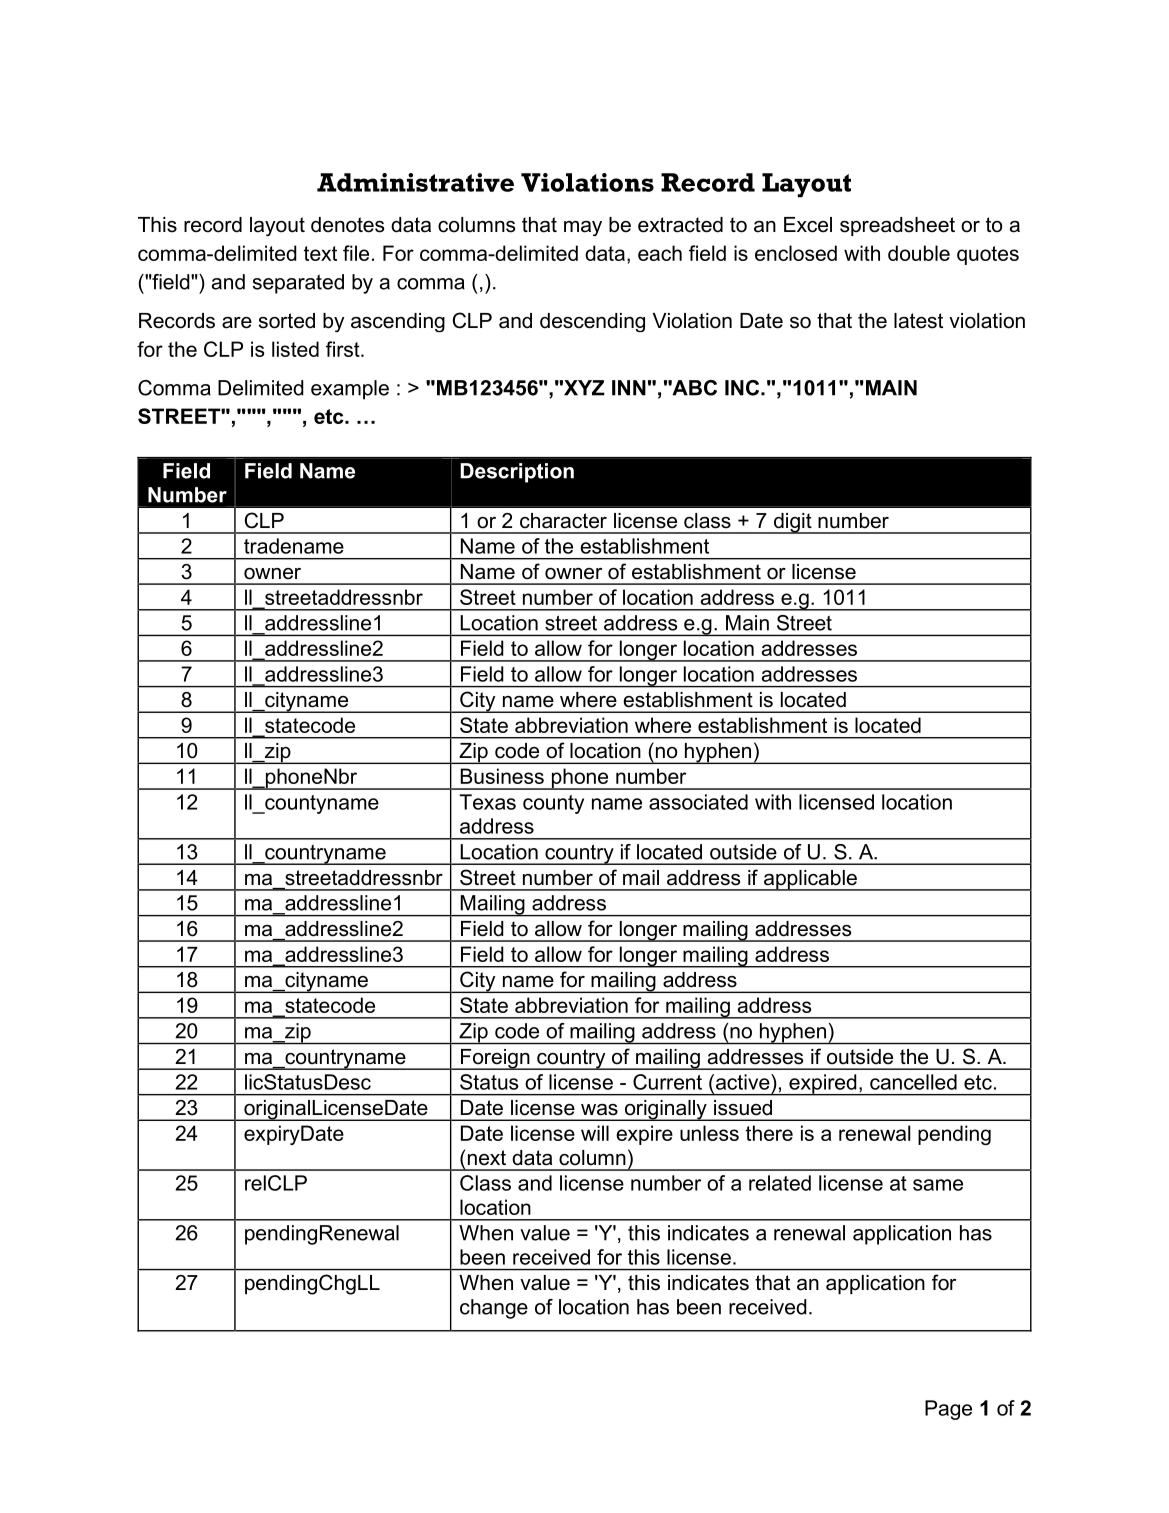 This document has width=1169, height=1513. I want to click on character, so click(563, 521).
